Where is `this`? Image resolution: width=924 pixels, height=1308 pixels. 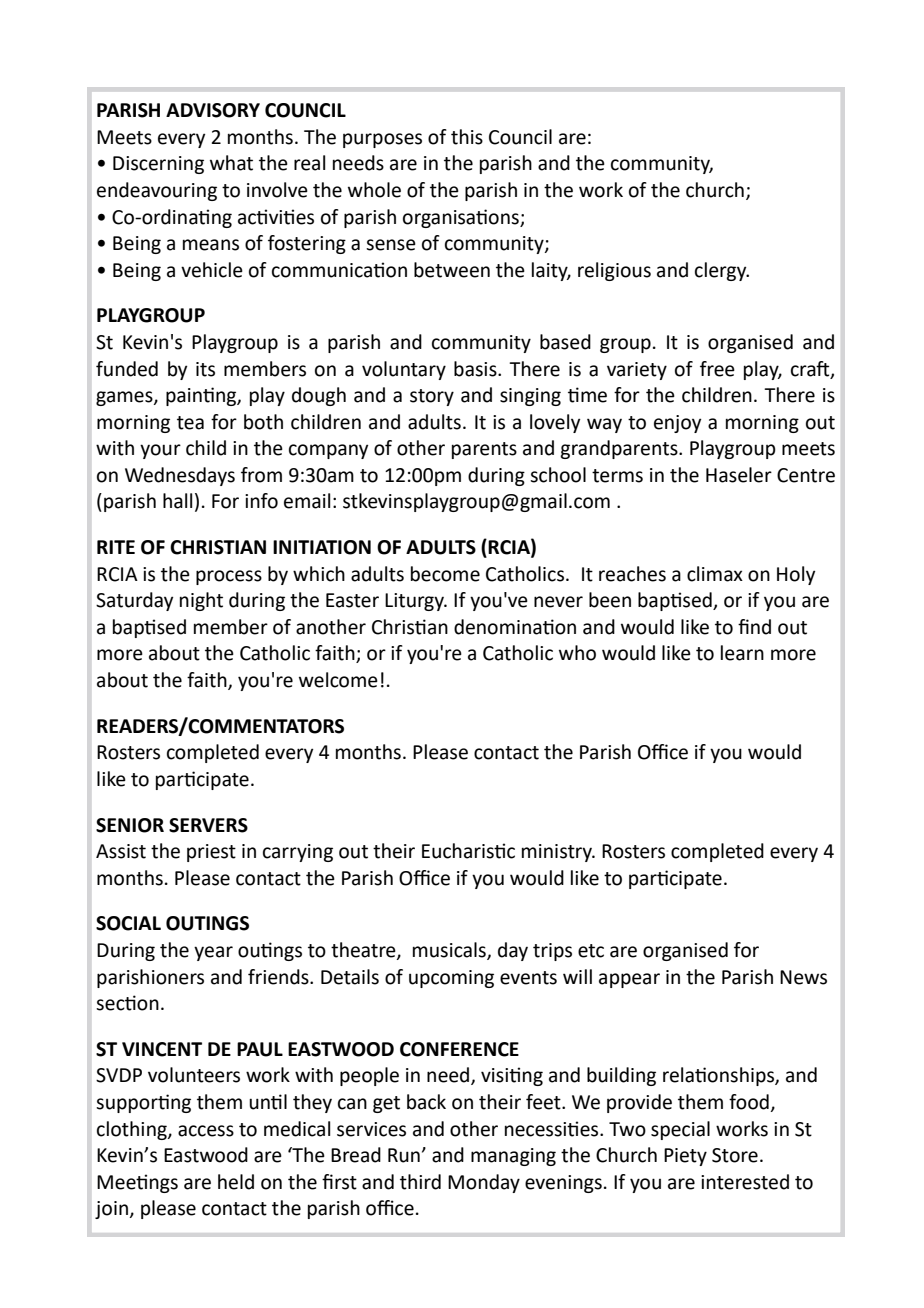 this is located at coordinates (467, 137).
